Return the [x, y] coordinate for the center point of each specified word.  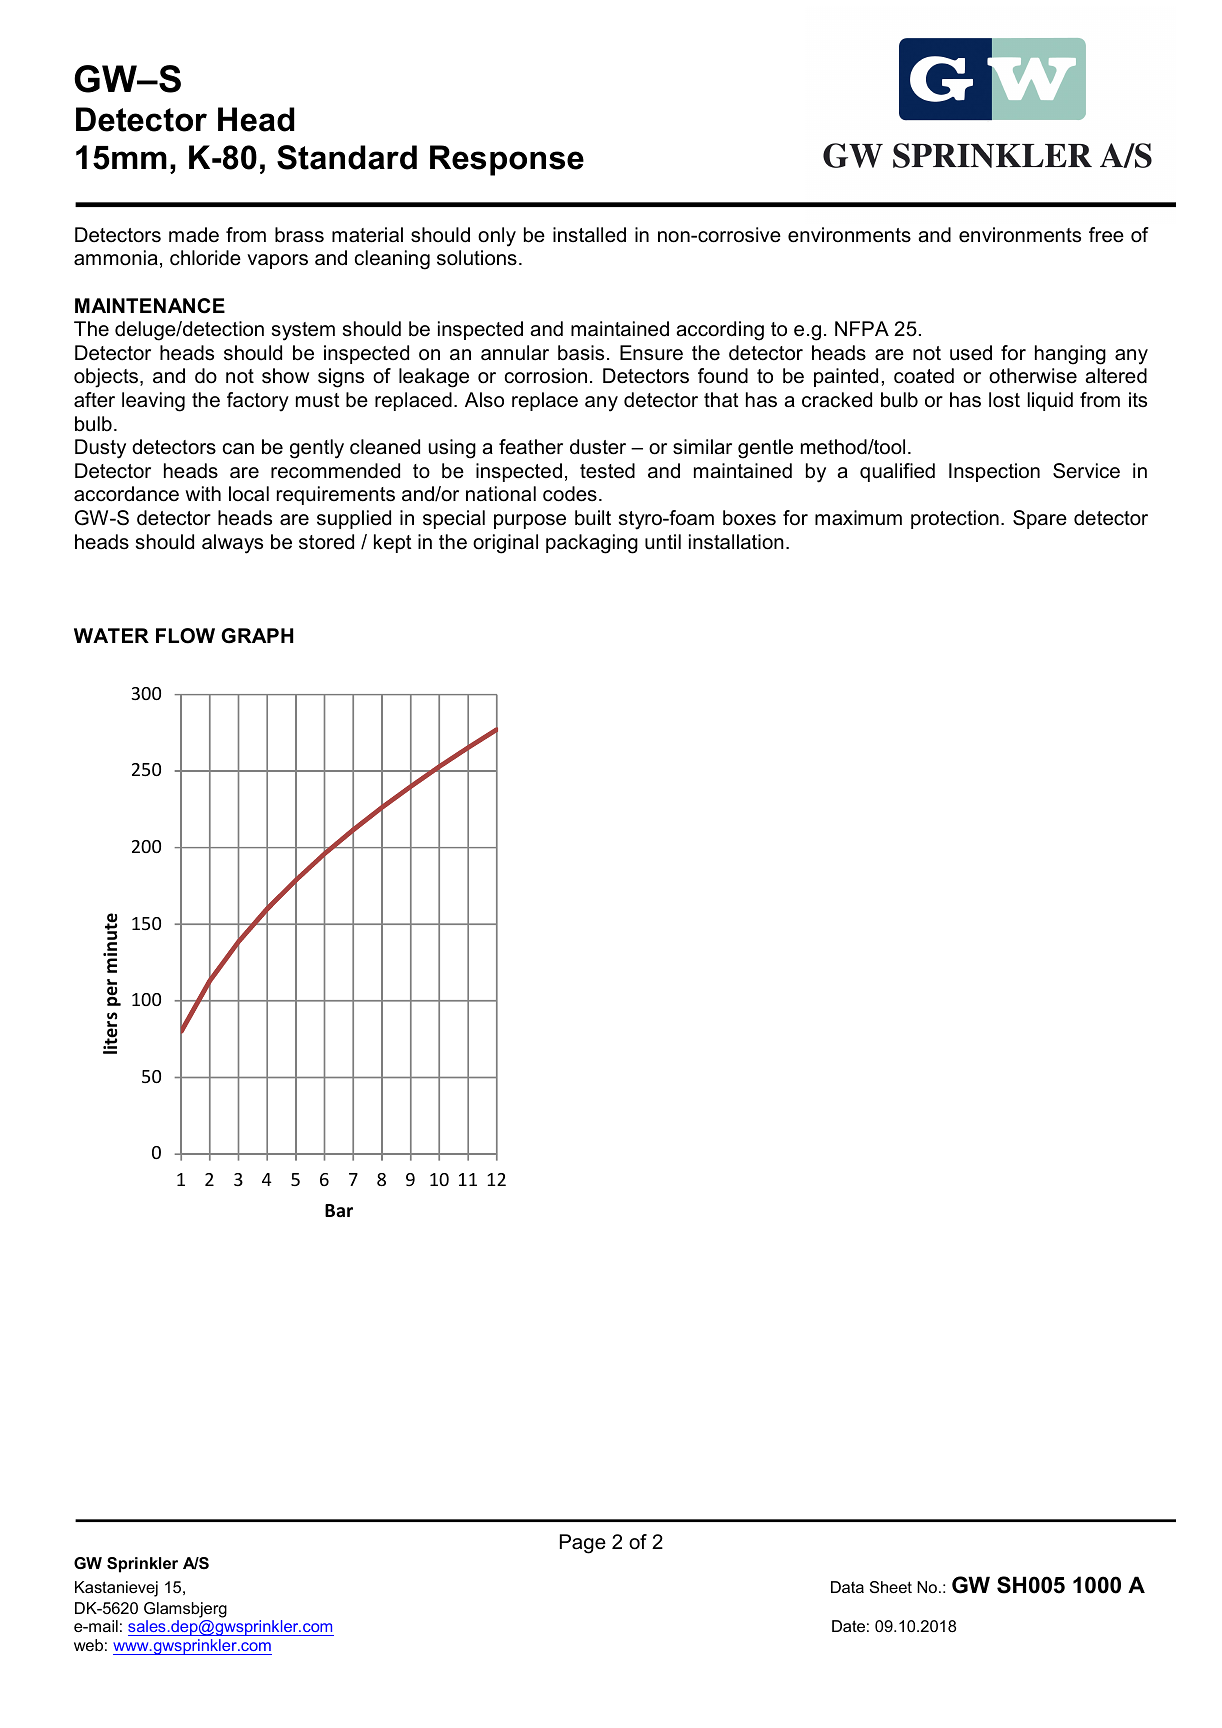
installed [589, 235]
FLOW [185, 636]
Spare [1040, 519]
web [88, 1645]
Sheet [891, 1587]
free [1106, 235]
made [194, 235]
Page [583, 1544]
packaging [592, 544]
